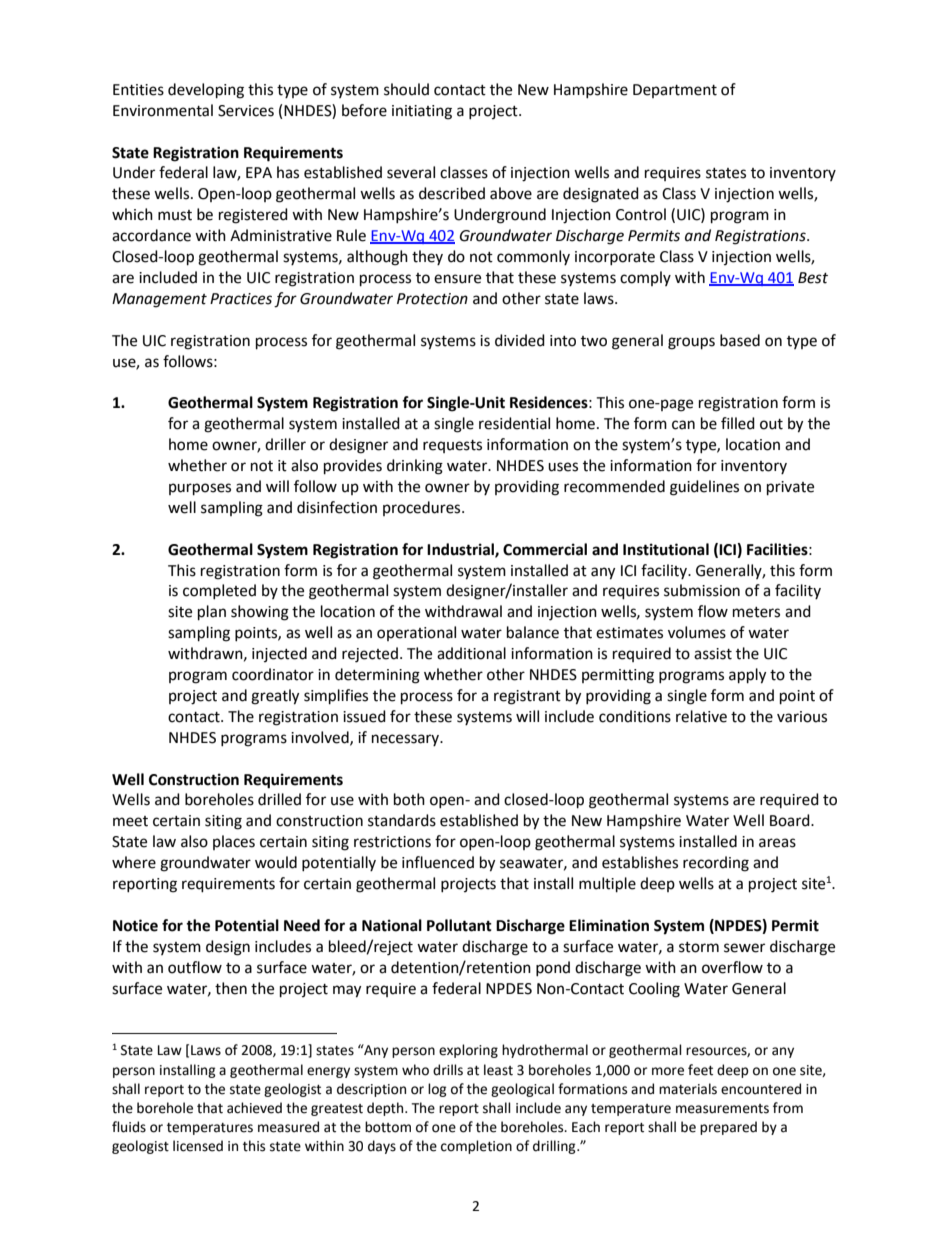 The image size is (952, 1233). Describe the element at coordinates (520, 340) in the page. I see `divided` at that location.
